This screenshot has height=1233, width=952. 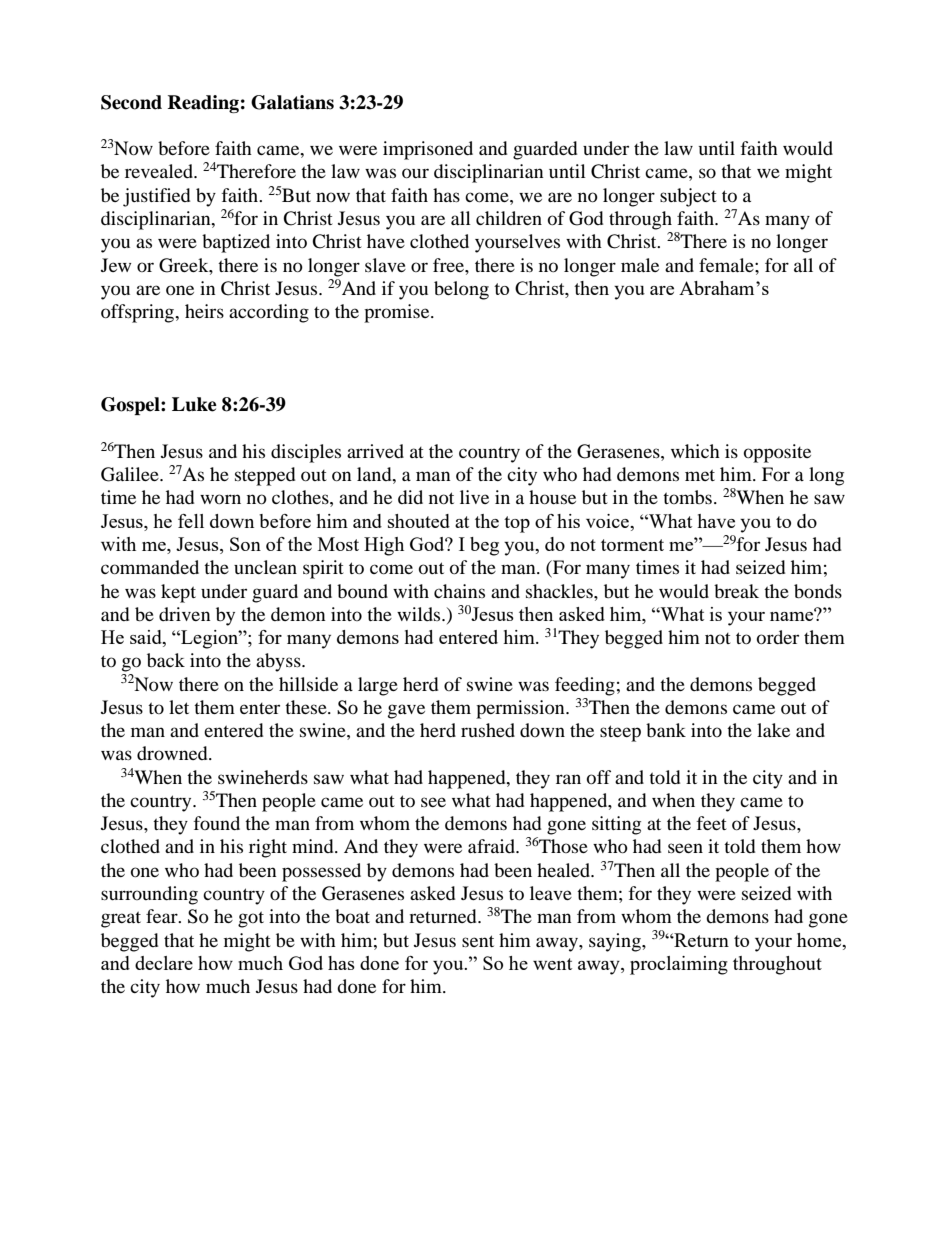 I want to click on imprisoned, so click(x=428, y=150).
